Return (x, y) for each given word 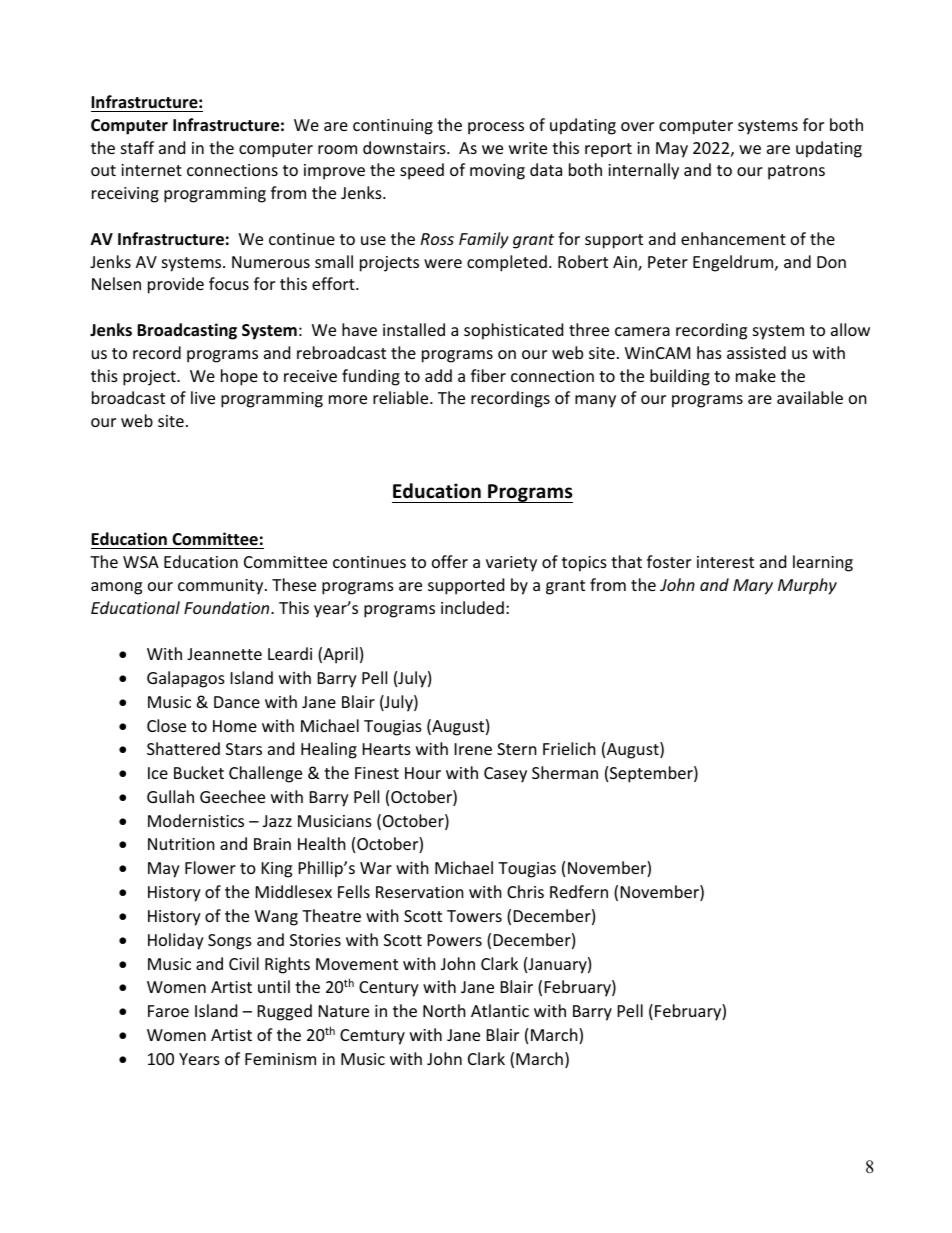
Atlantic (500, 1010)
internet (151, 170)
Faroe (168, 1011)
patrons (796, 172)
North (444, 1010)
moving (497, 172)
